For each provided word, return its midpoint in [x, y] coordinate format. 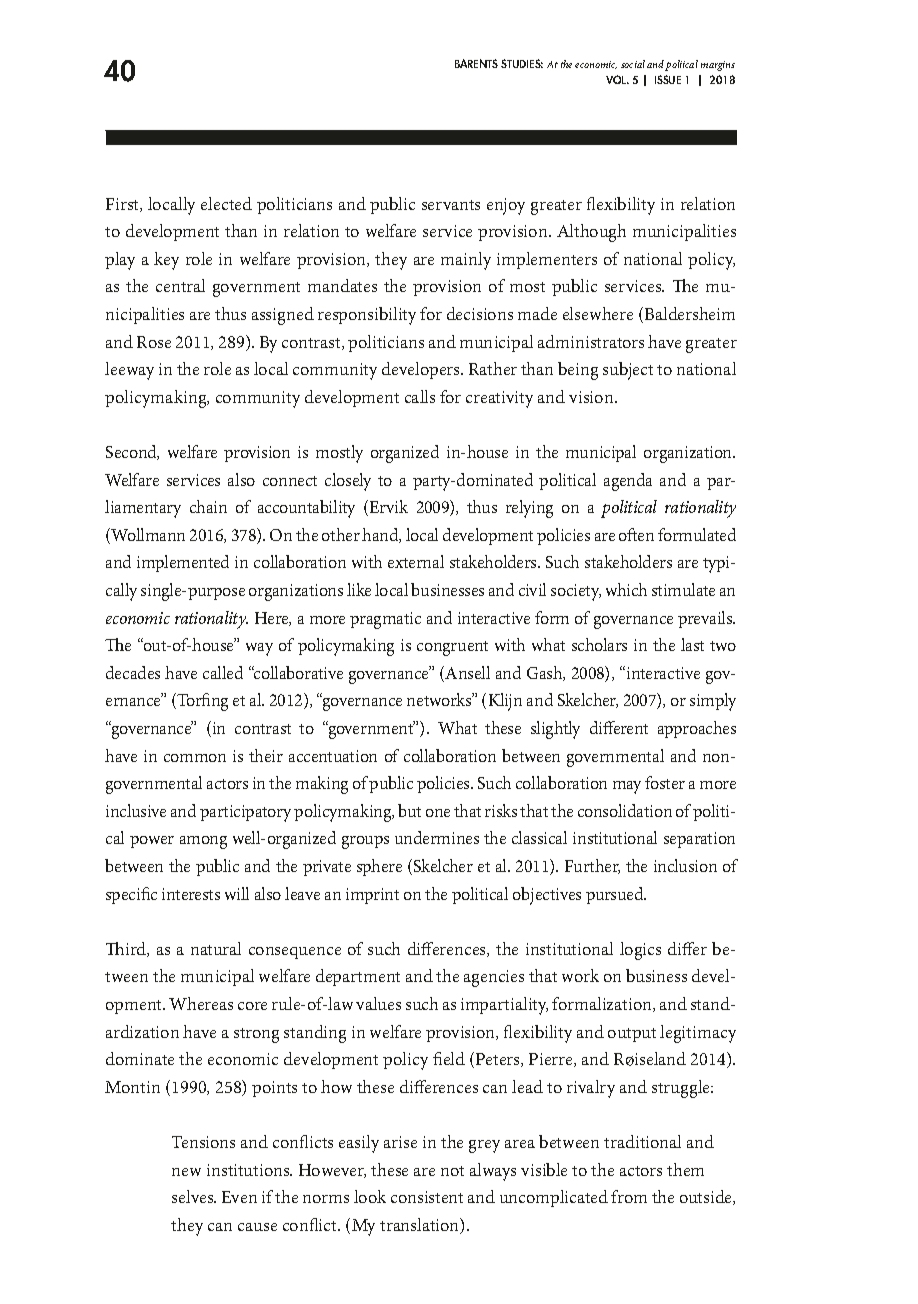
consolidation [625, 810]
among [203, 842]
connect [290, 481]
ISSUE [668, 79]
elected [226, 203]
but [409, 810]
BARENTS [476, 63]
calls [420, 396]
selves [194, 1196]
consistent [427, 1197]
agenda [628, 482]
